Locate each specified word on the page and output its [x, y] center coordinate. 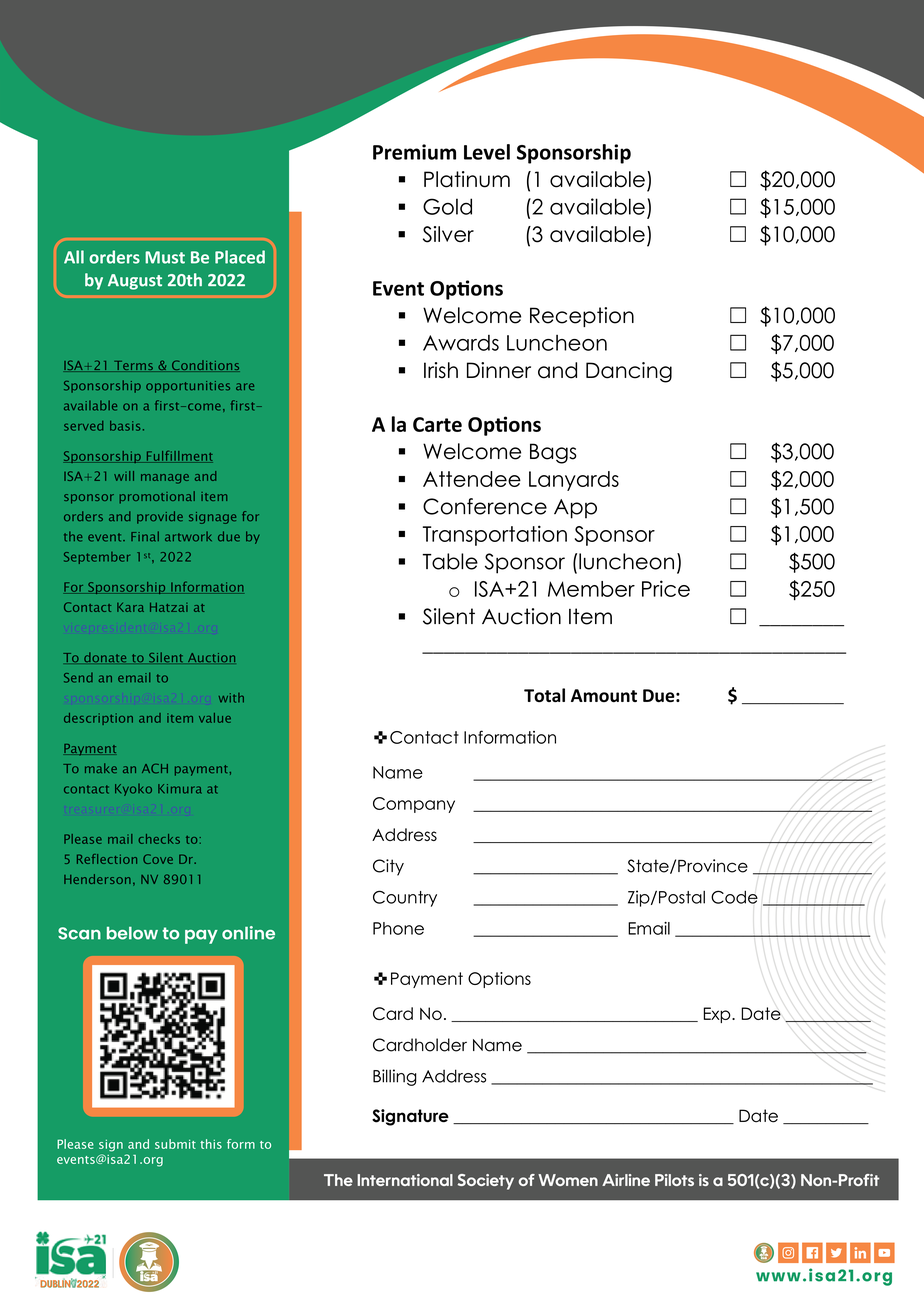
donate [105, 657]
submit [175, 1144]
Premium [414, 152]
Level [487, 152]
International [405, 1180]
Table [450, 561]
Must [165, 257]
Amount [604, 695]
